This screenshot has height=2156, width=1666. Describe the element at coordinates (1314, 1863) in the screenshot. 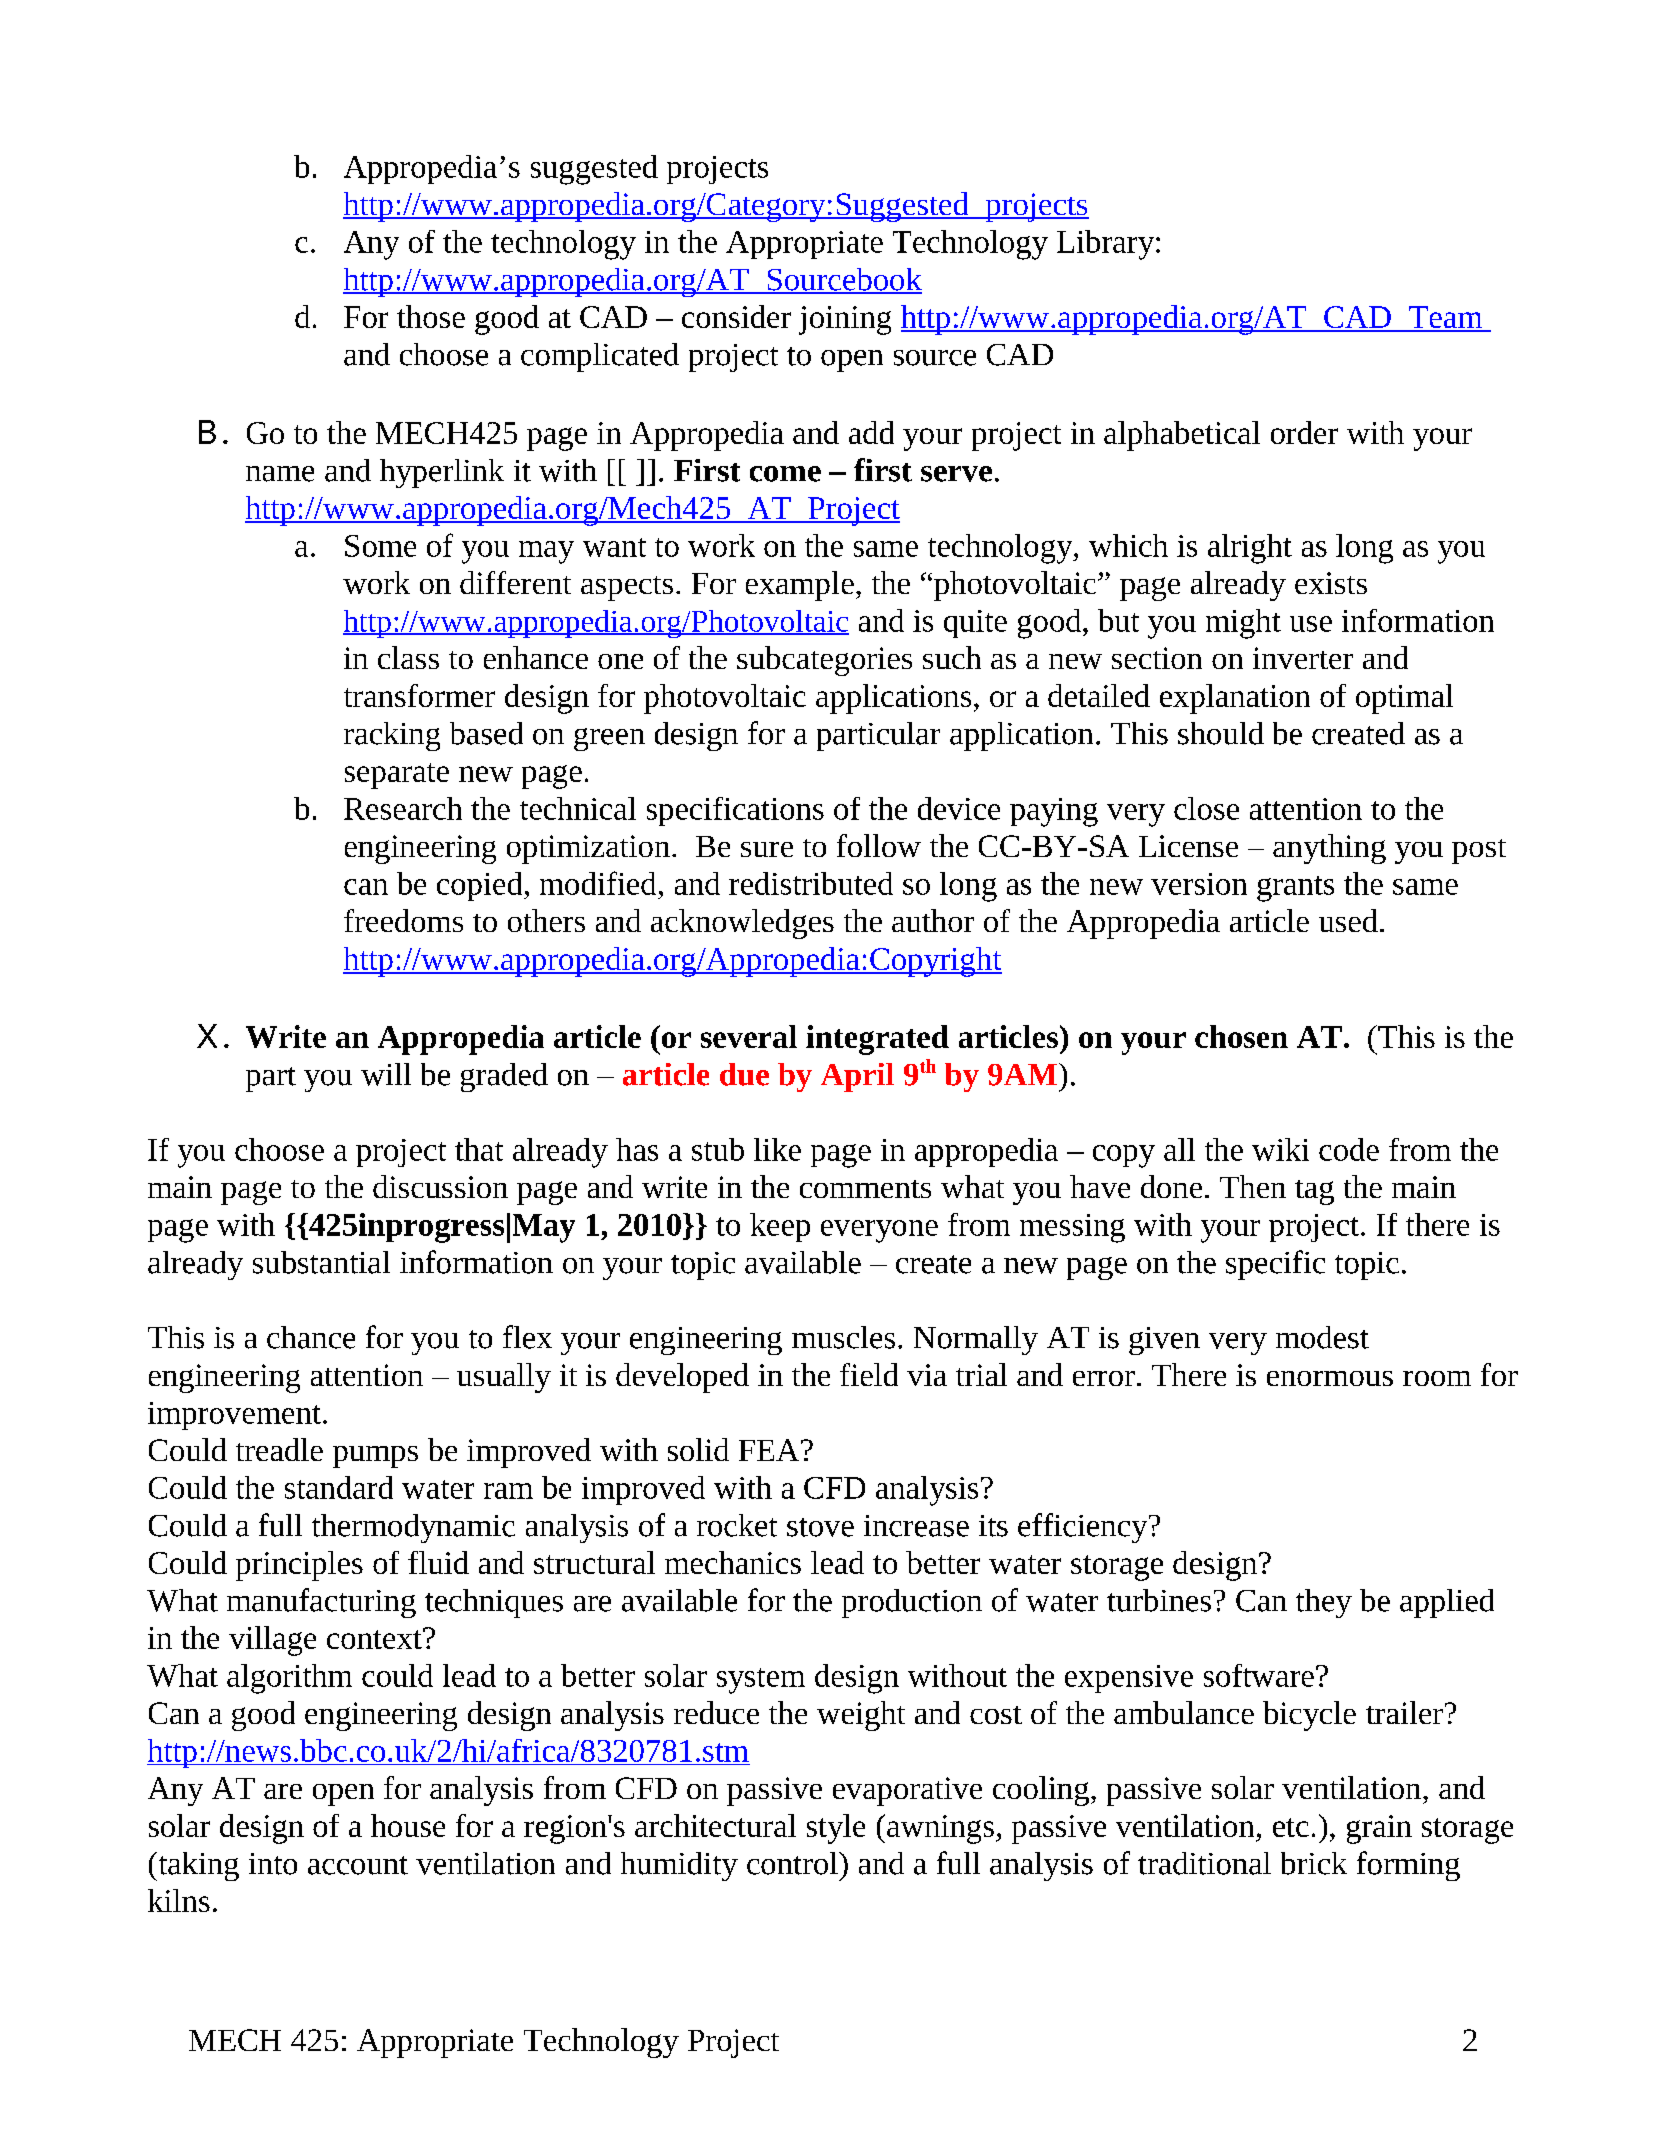

I see `brick` at that location.
